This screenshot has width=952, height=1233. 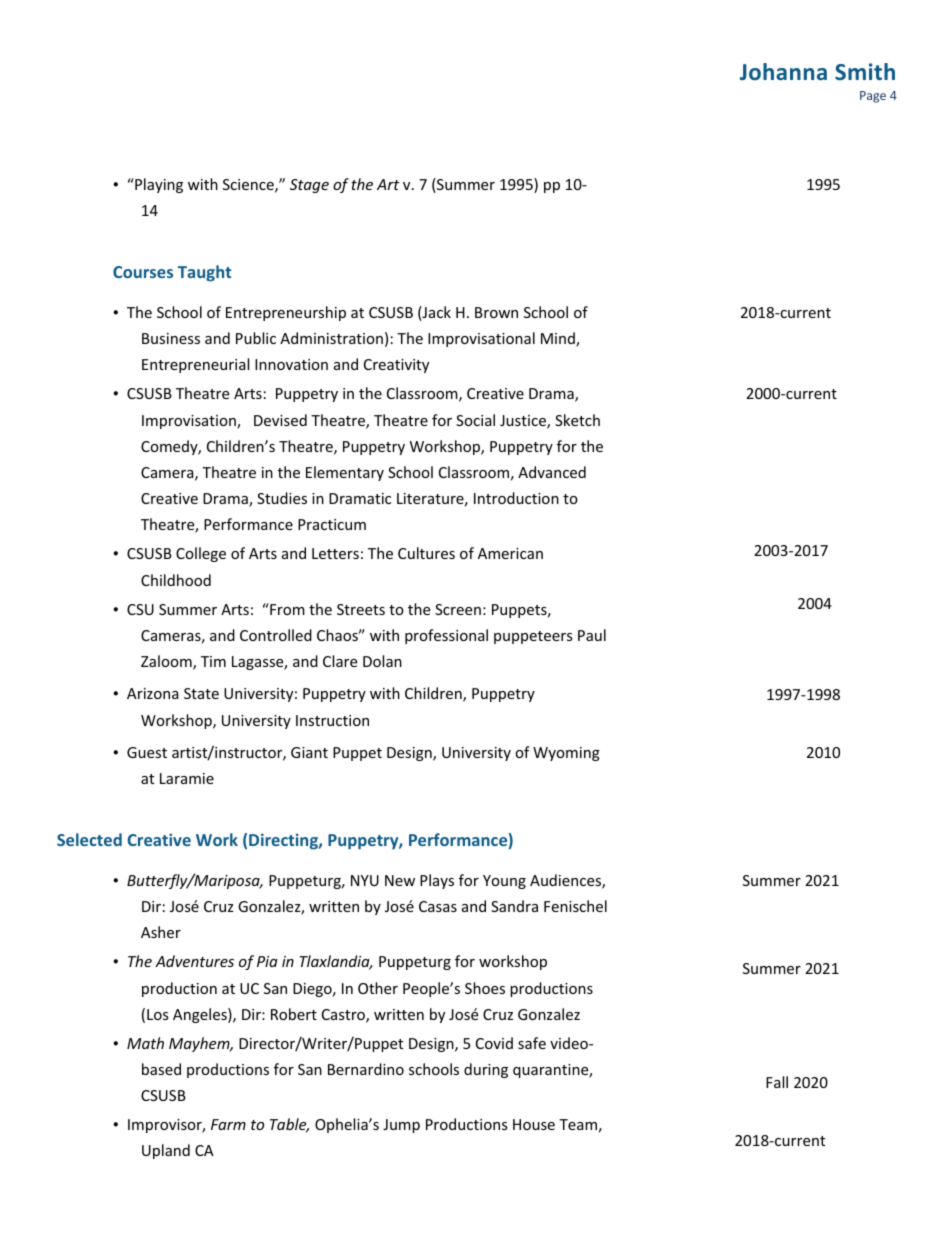 What do you see at coordinates (552, 472) in the screenshot?
I see `Advanced` at bounding box center [552, 472].
